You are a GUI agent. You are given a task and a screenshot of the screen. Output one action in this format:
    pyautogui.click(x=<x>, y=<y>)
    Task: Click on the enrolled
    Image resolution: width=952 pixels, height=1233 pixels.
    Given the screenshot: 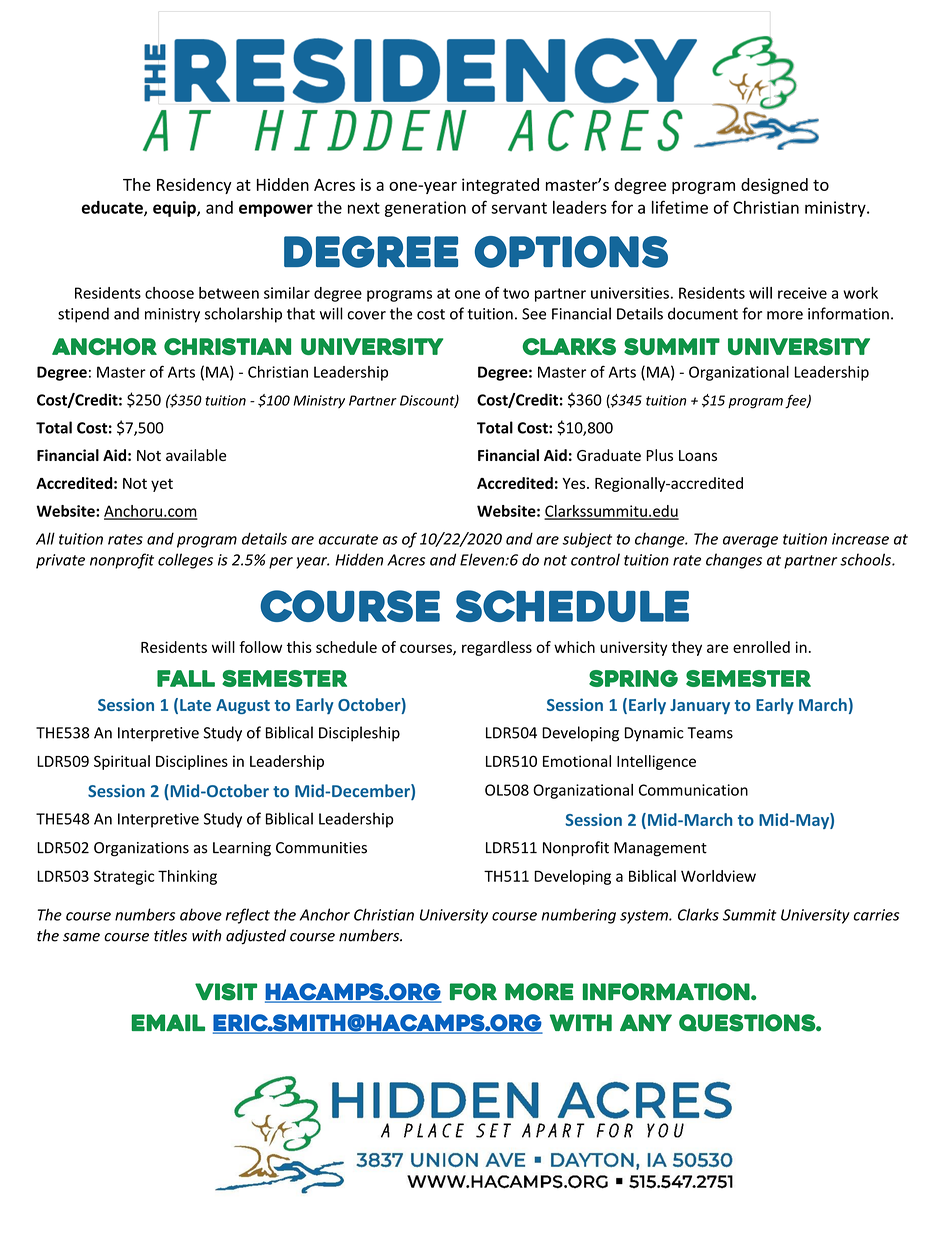 What is the action you would take?
    pyautogui.click(x=761, y=647)
